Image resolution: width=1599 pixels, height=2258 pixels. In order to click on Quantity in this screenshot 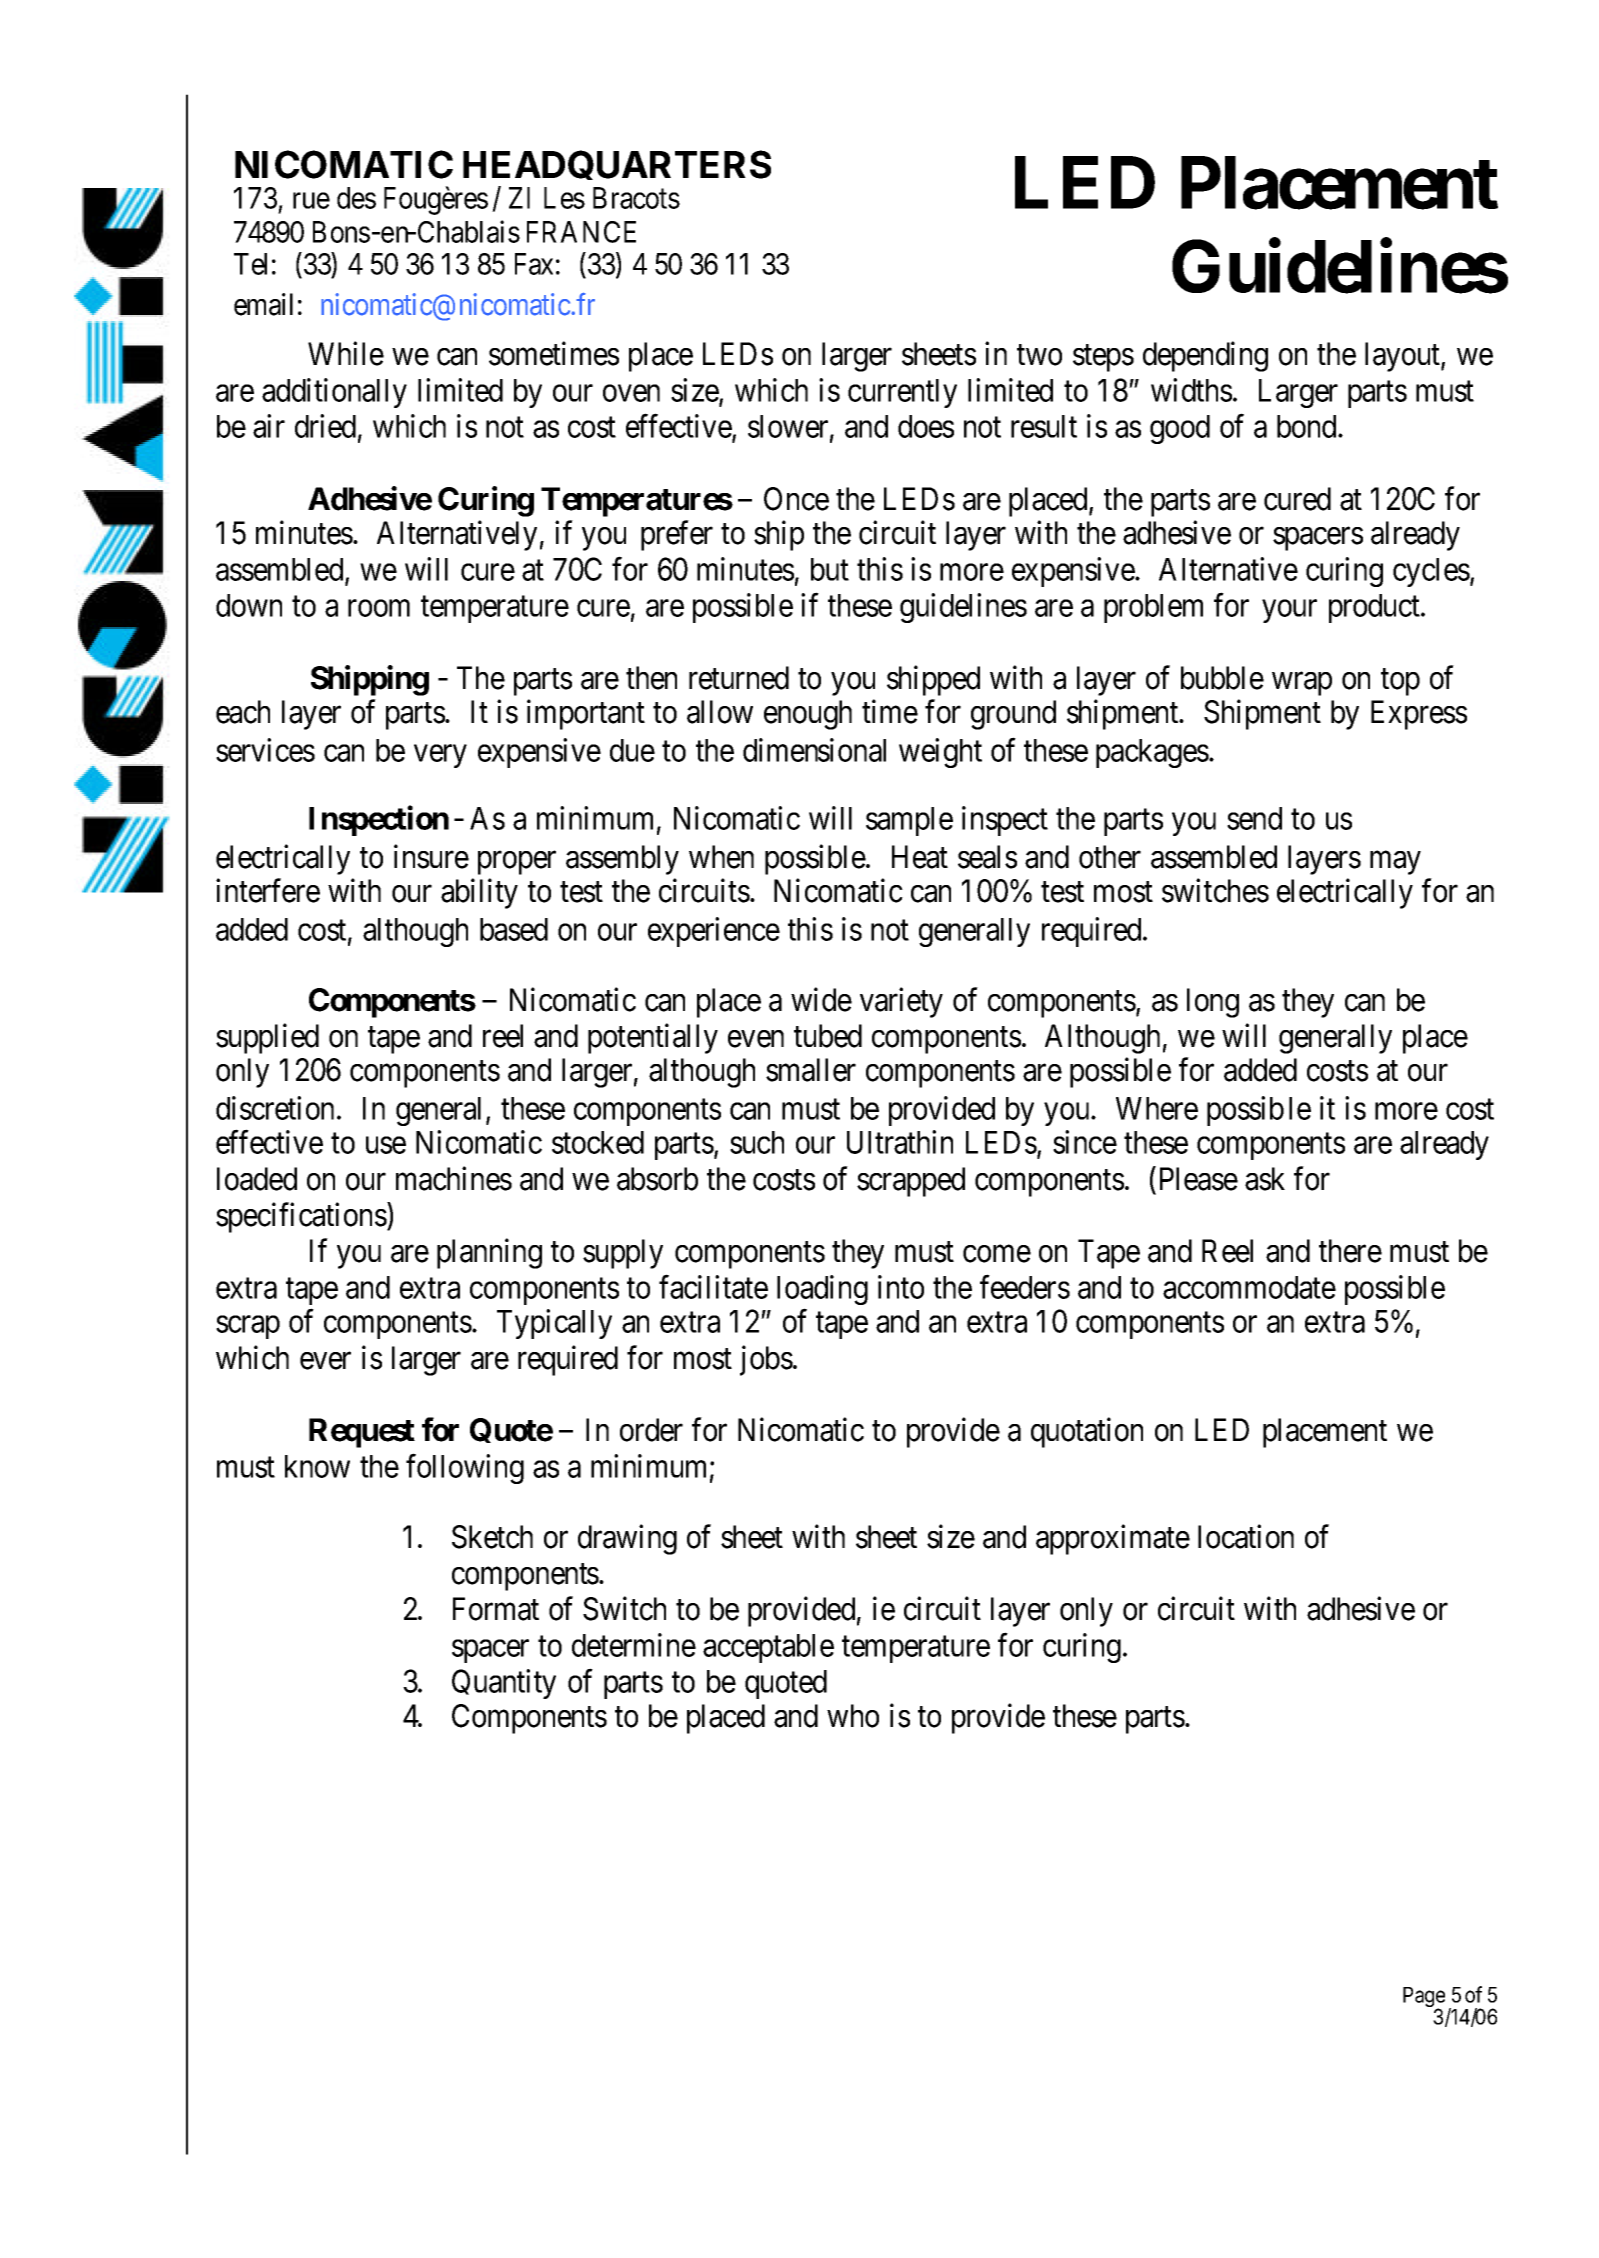, I will do `click(504, 1684)`.
